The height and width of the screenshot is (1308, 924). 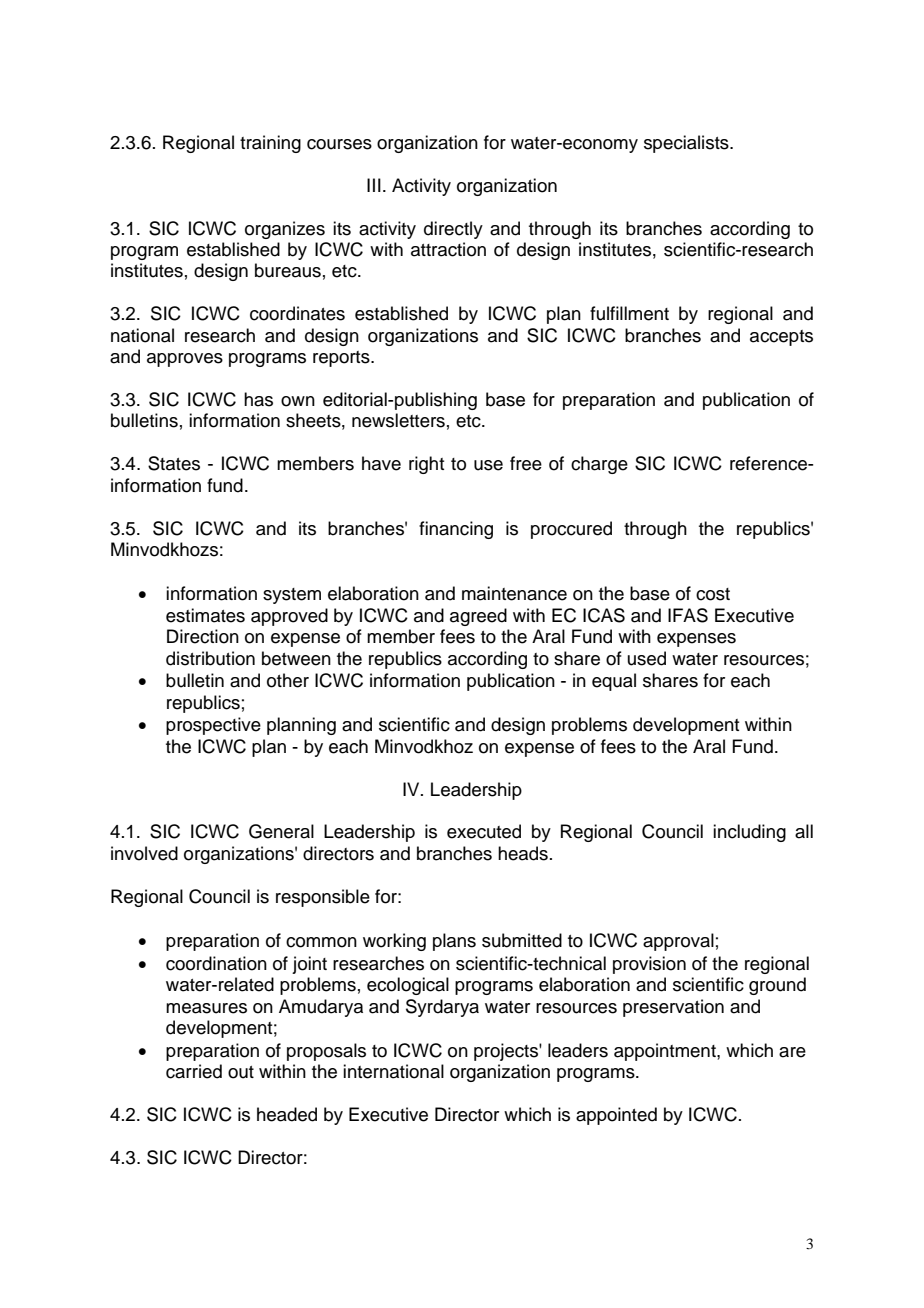 What do you see at coordinates (616, 1116) in the screenshot?
I see `appointed` at bounding box center [616, 1116].
